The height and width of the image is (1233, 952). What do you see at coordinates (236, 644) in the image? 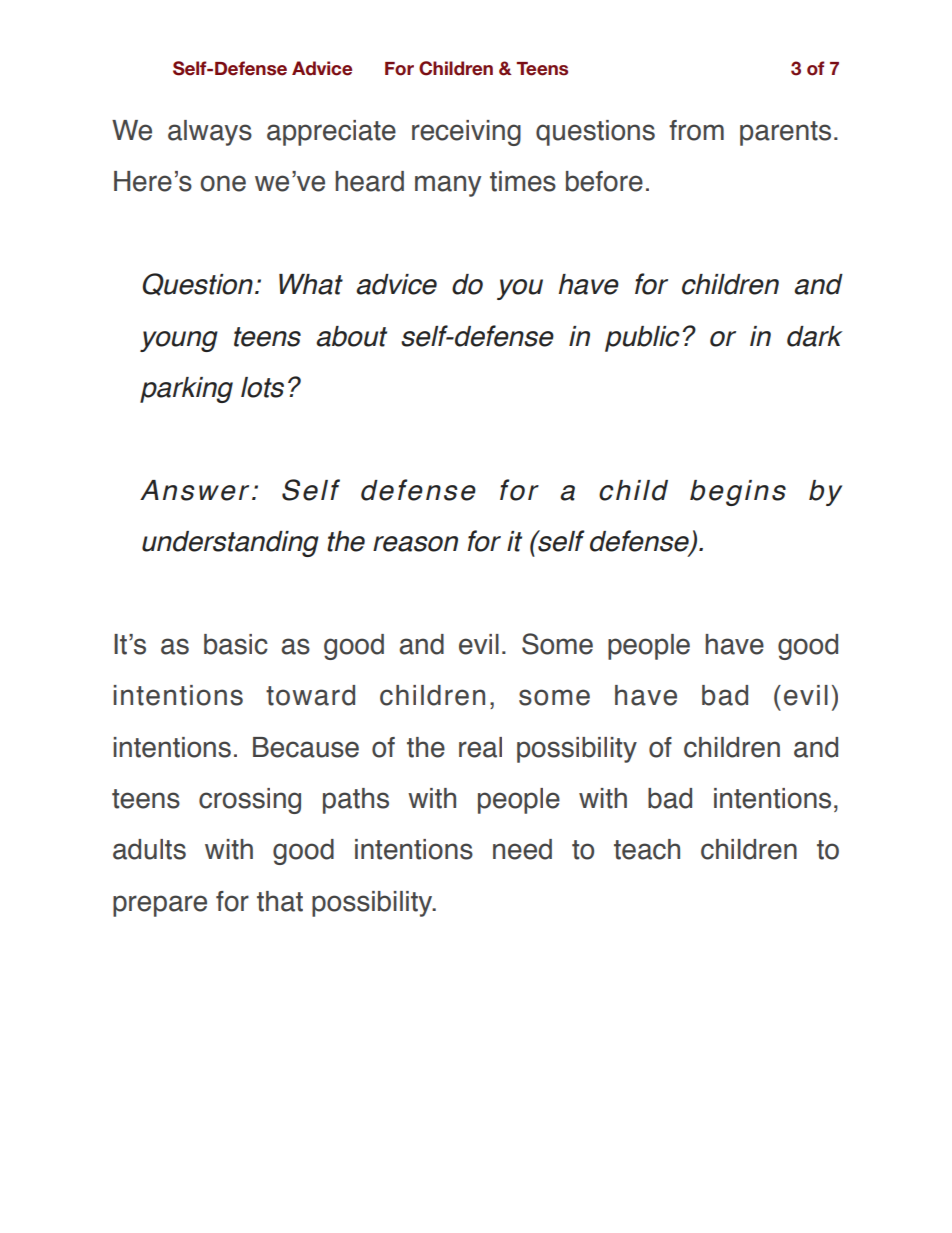
I see `basic` at bounding box center [236, 644].
